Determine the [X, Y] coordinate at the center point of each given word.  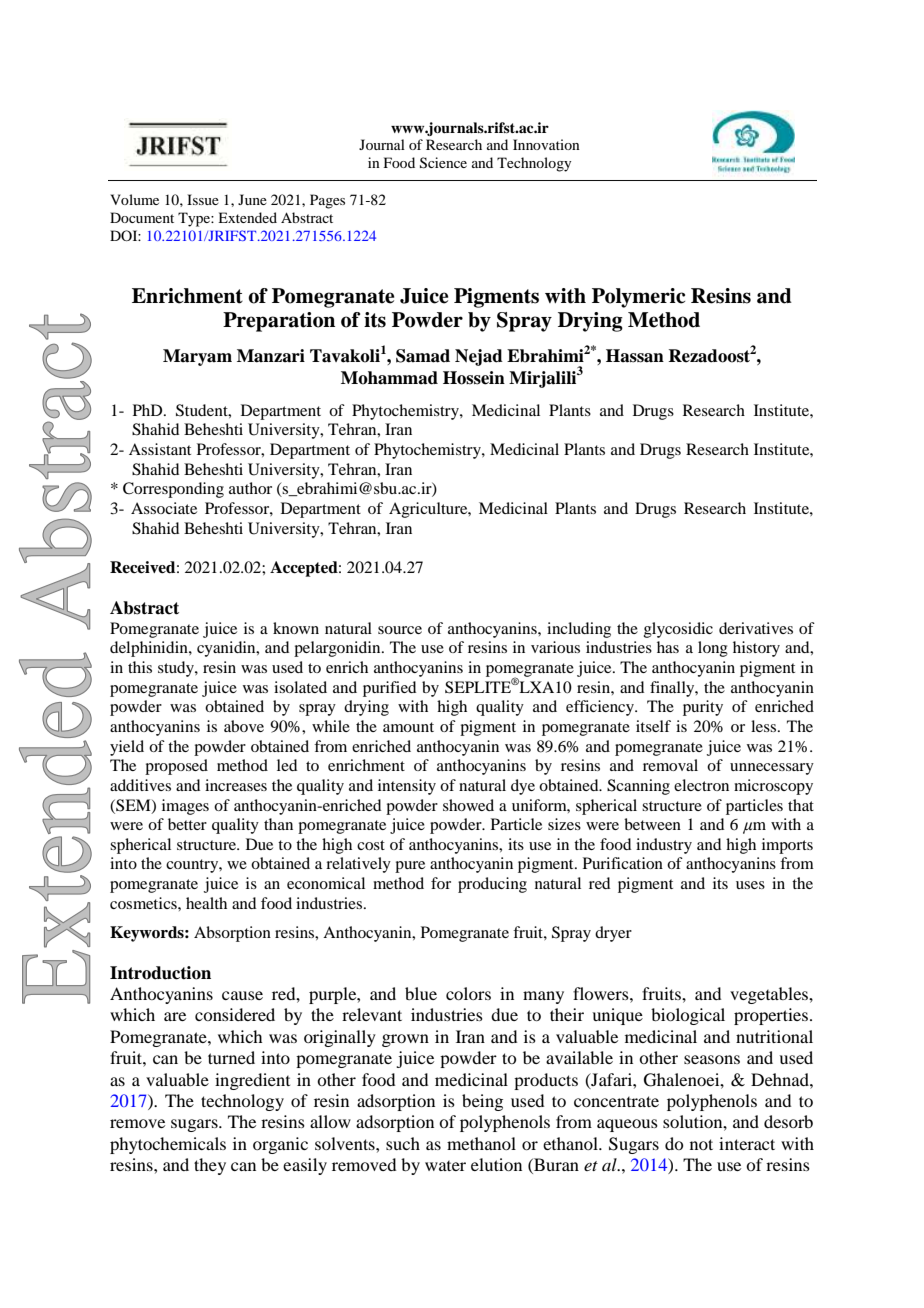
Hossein [474, 378]
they [210, 1166]
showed [468, 805]
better [187, 824]
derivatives [756, 628]
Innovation [546, 144]
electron [701, 785]
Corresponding [173, 490]
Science [443, 163]
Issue [203, 199]
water [445, 1166]
